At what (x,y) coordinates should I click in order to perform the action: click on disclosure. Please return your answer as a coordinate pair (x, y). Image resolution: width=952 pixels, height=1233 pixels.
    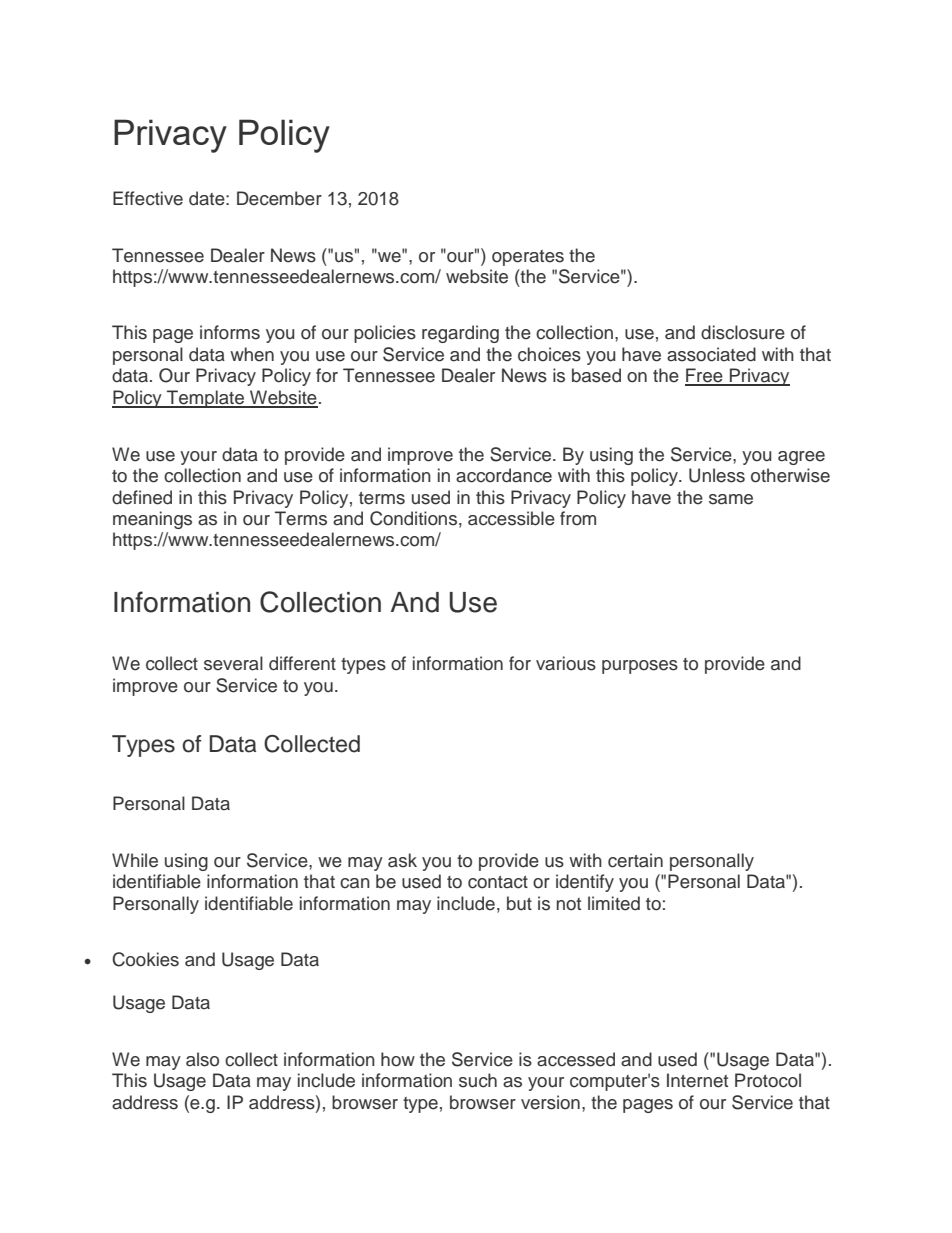
    Looking at the image, I should click on (743, 332).
